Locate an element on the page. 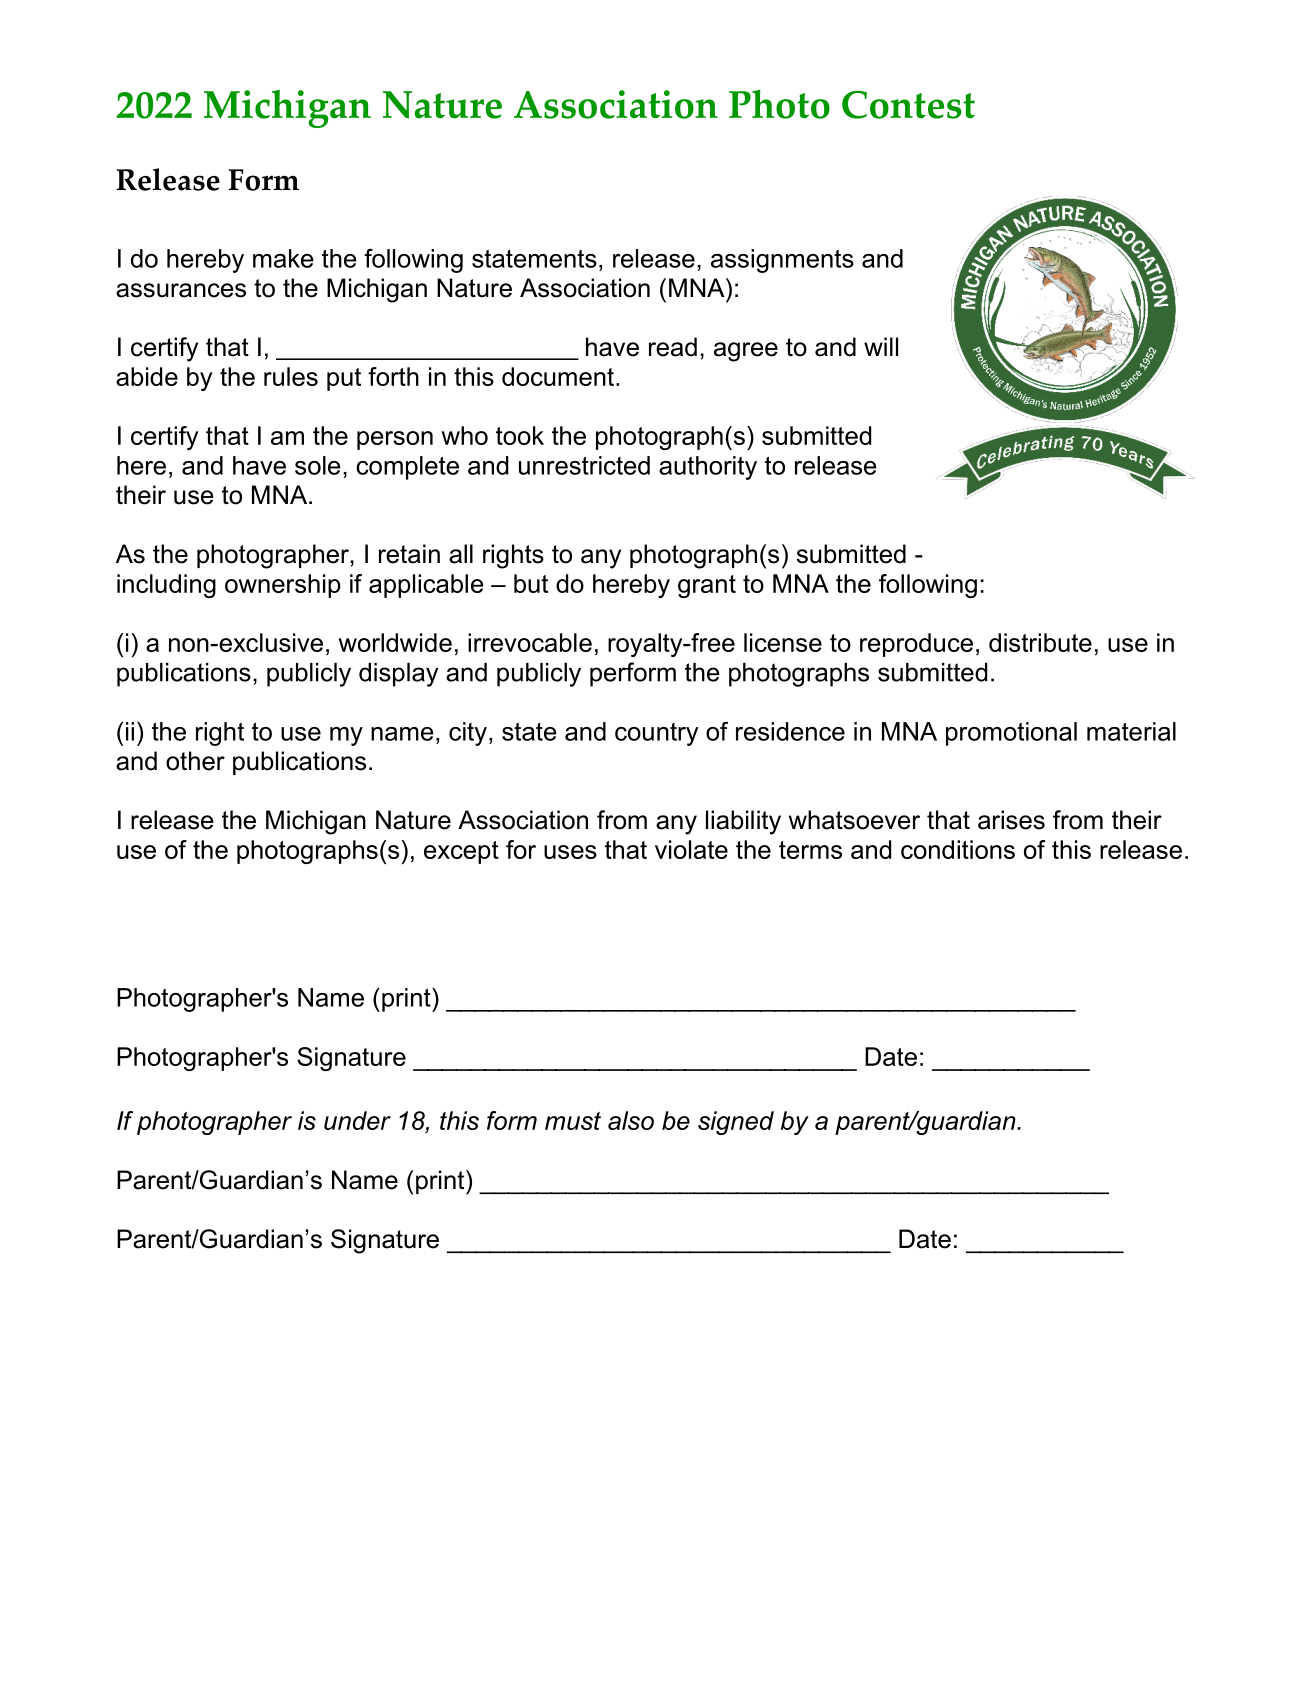 Image resolution: width=1311 pixels, height=1697 pixels. under is located at coordinates (357, 1120).
